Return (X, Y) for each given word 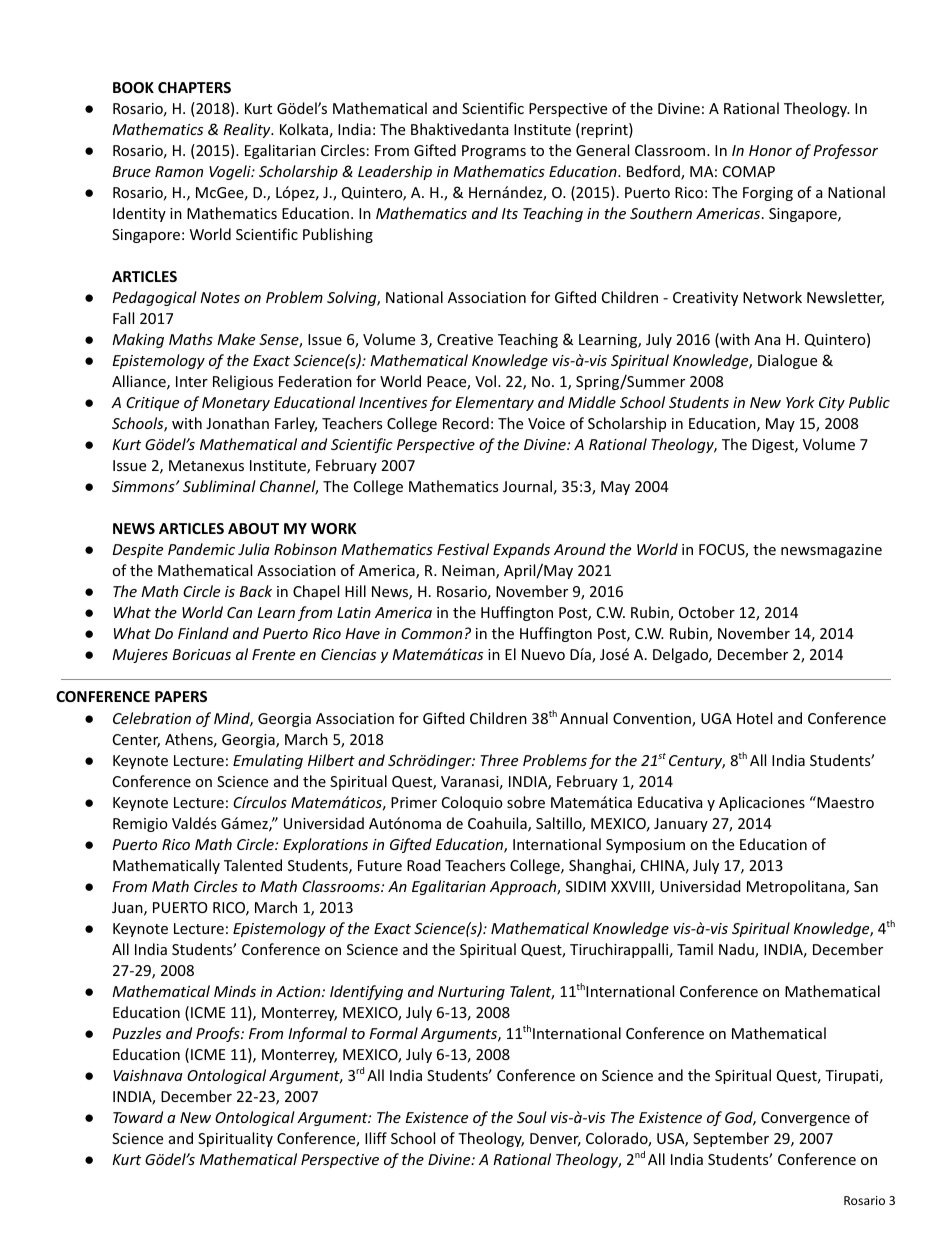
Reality (248, 130)
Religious (243, 382)
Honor (770, 150)
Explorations (325, 845)
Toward (138, 1117)
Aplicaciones (762, 803)
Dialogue (787, 361)
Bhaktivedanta (459, 129)
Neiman (469, 572)
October (707, 612)
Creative (465, 339)
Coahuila (498, 824)
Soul (532, 1117)
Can (239, 612)
